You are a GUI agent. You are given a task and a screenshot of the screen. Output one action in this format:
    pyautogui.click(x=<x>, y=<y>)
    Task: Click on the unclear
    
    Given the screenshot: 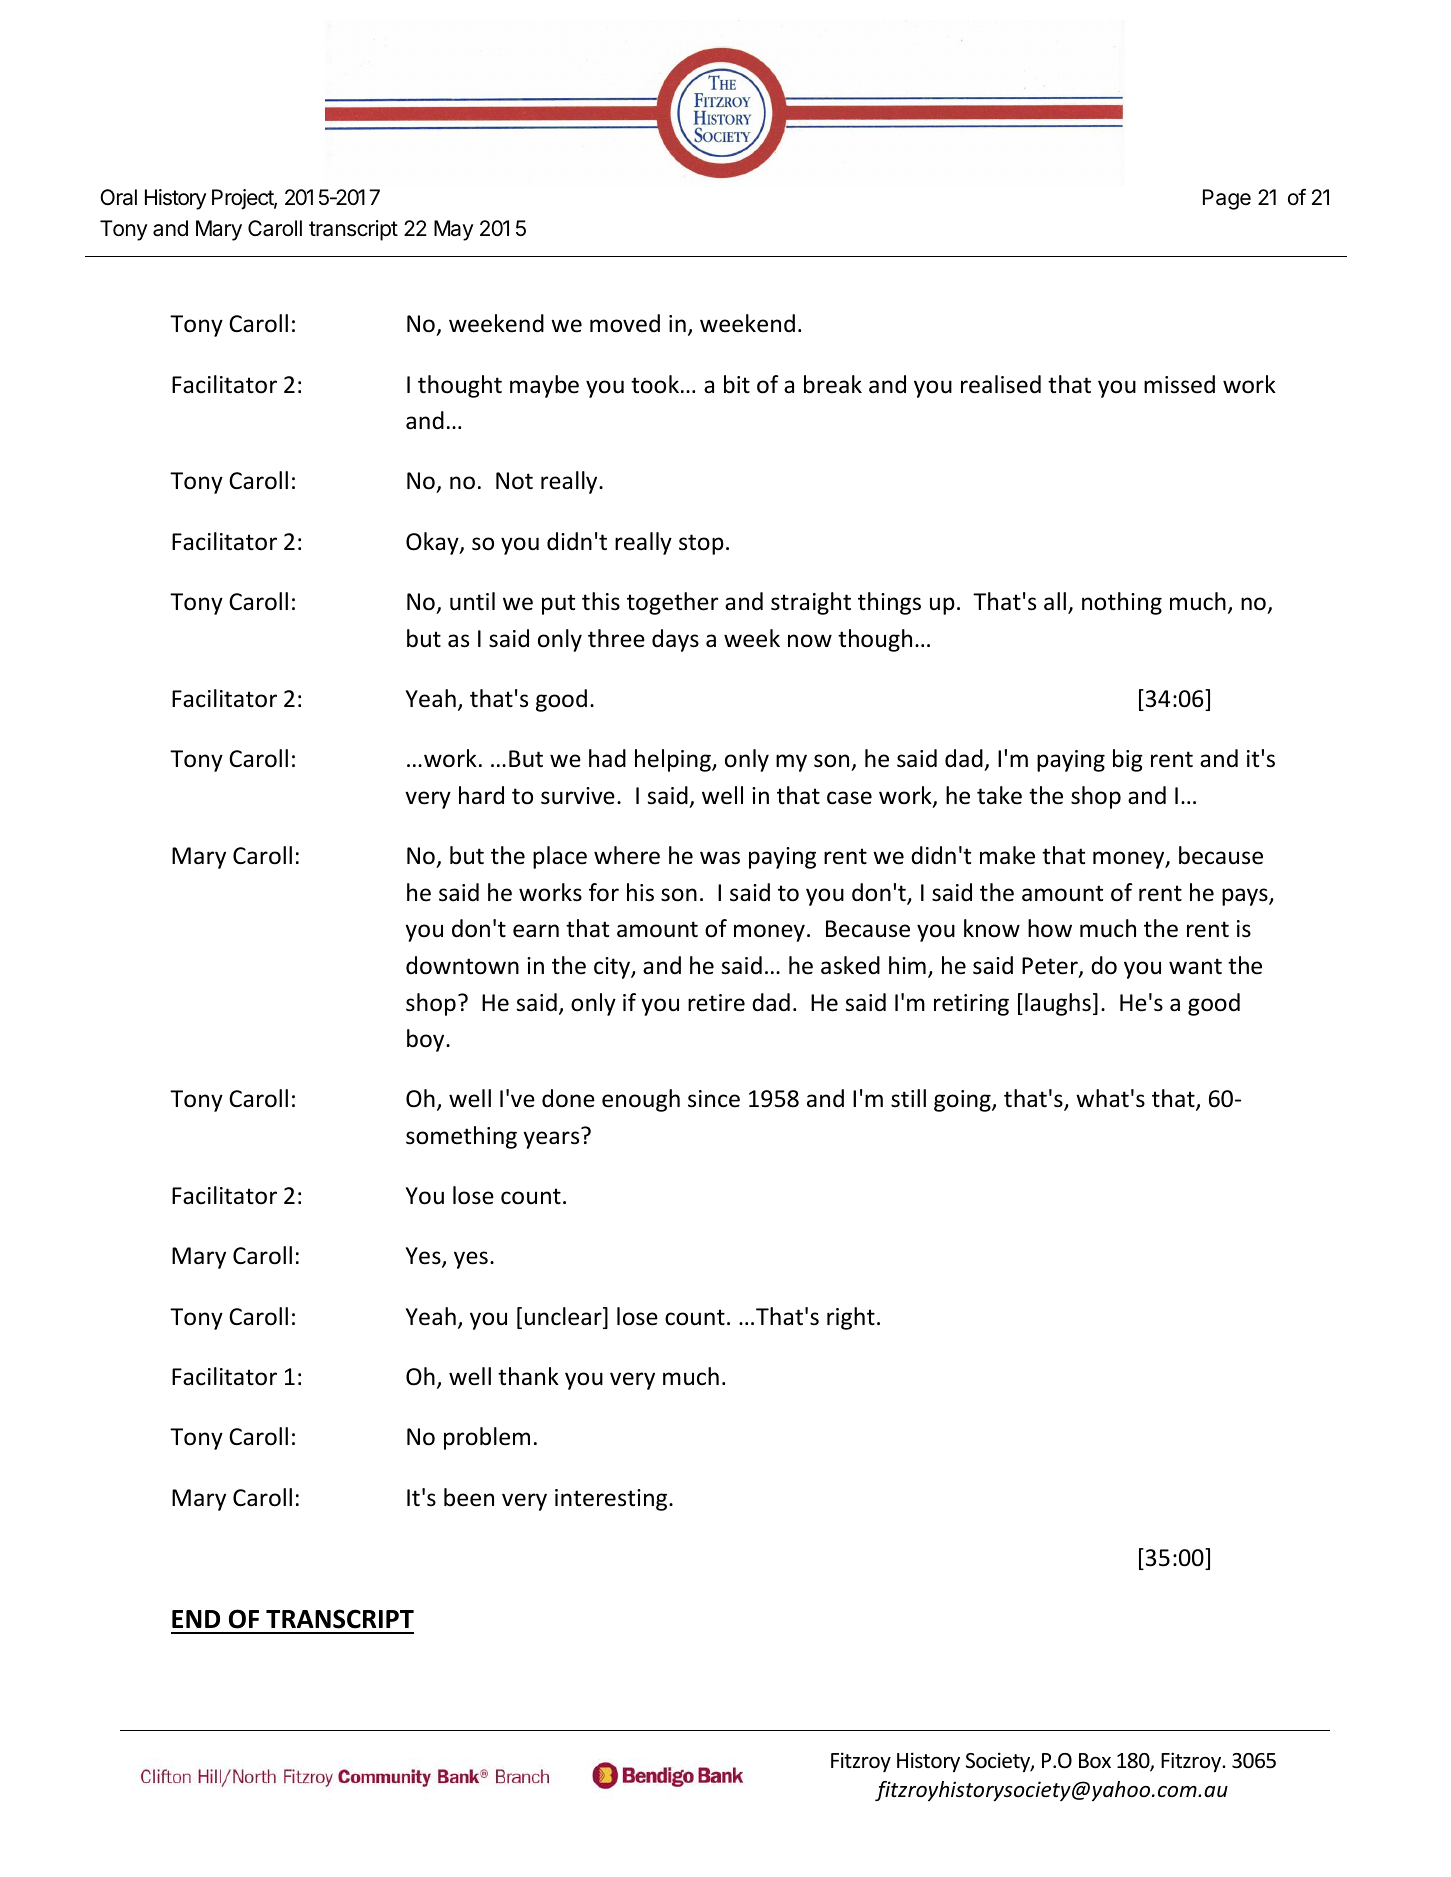 What is the action you would take?
    pyautogui.click(x=564, y=1317)
